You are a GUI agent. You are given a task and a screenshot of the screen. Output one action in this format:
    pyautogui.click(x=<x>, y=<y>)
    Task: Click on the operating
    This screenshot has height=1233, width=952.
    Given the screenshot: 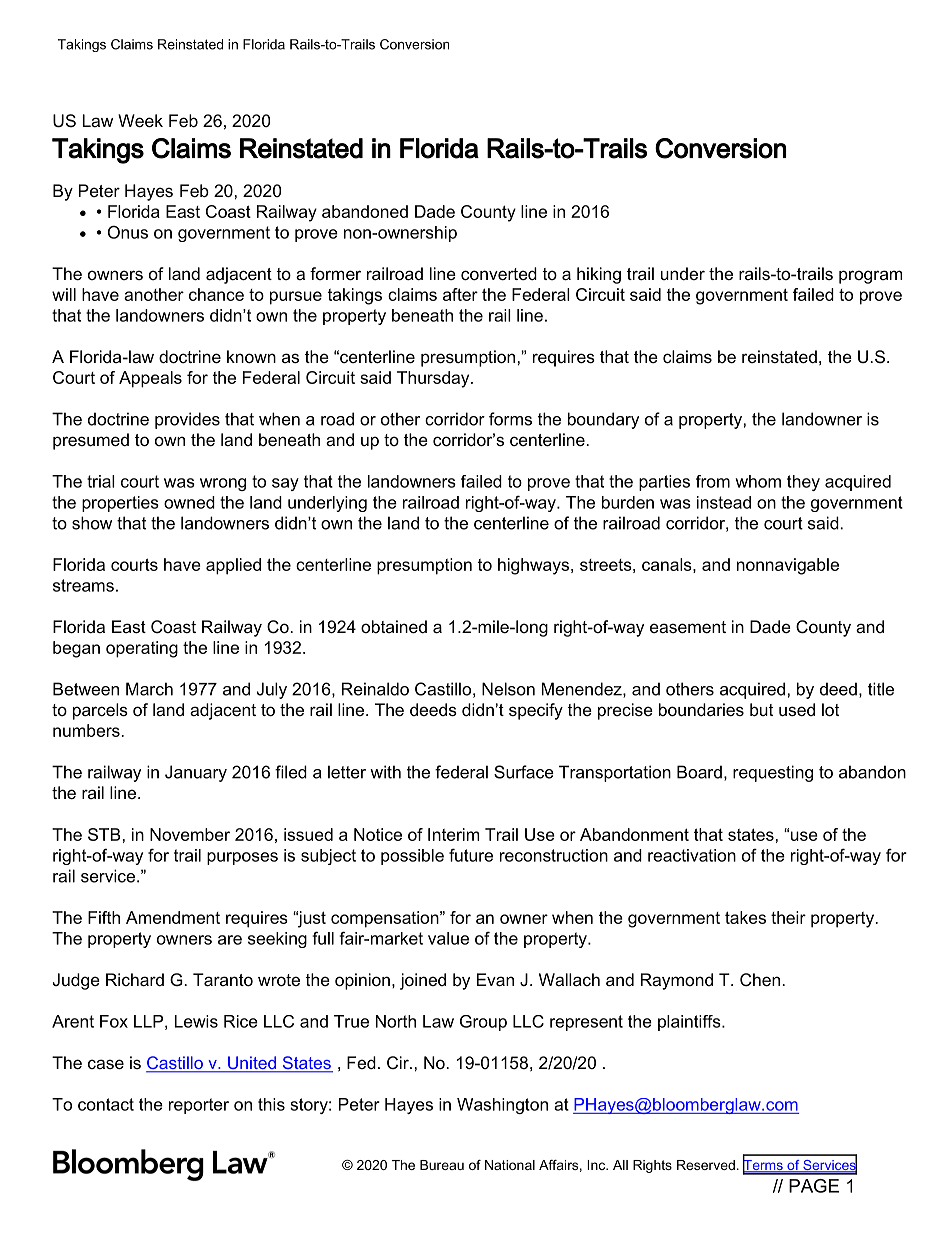 What is the action you would take?
    pyautogui.click(x=142, y=649)
